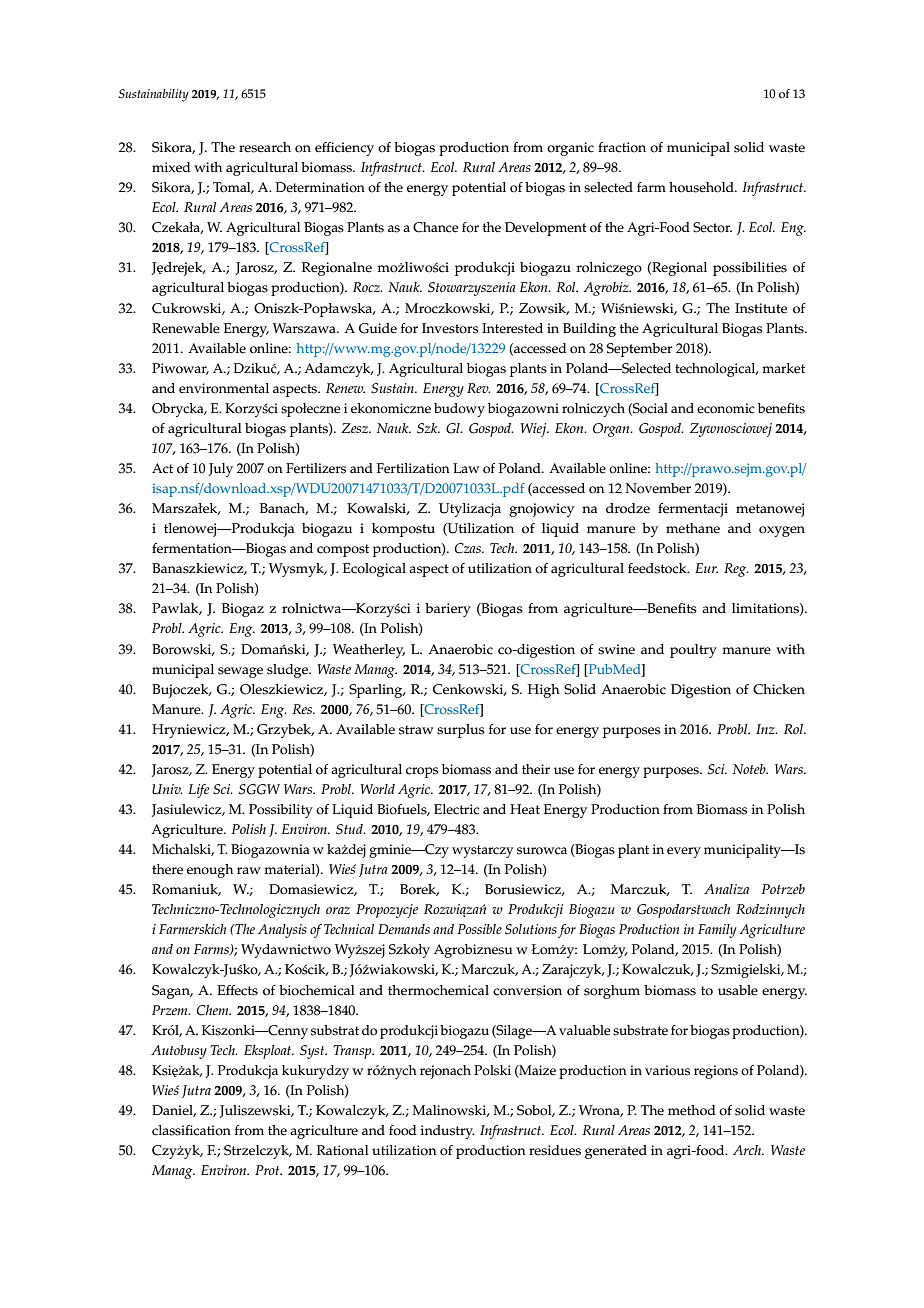 This page has height=1308, width=924. I want to click on household, so click(702, 187).
